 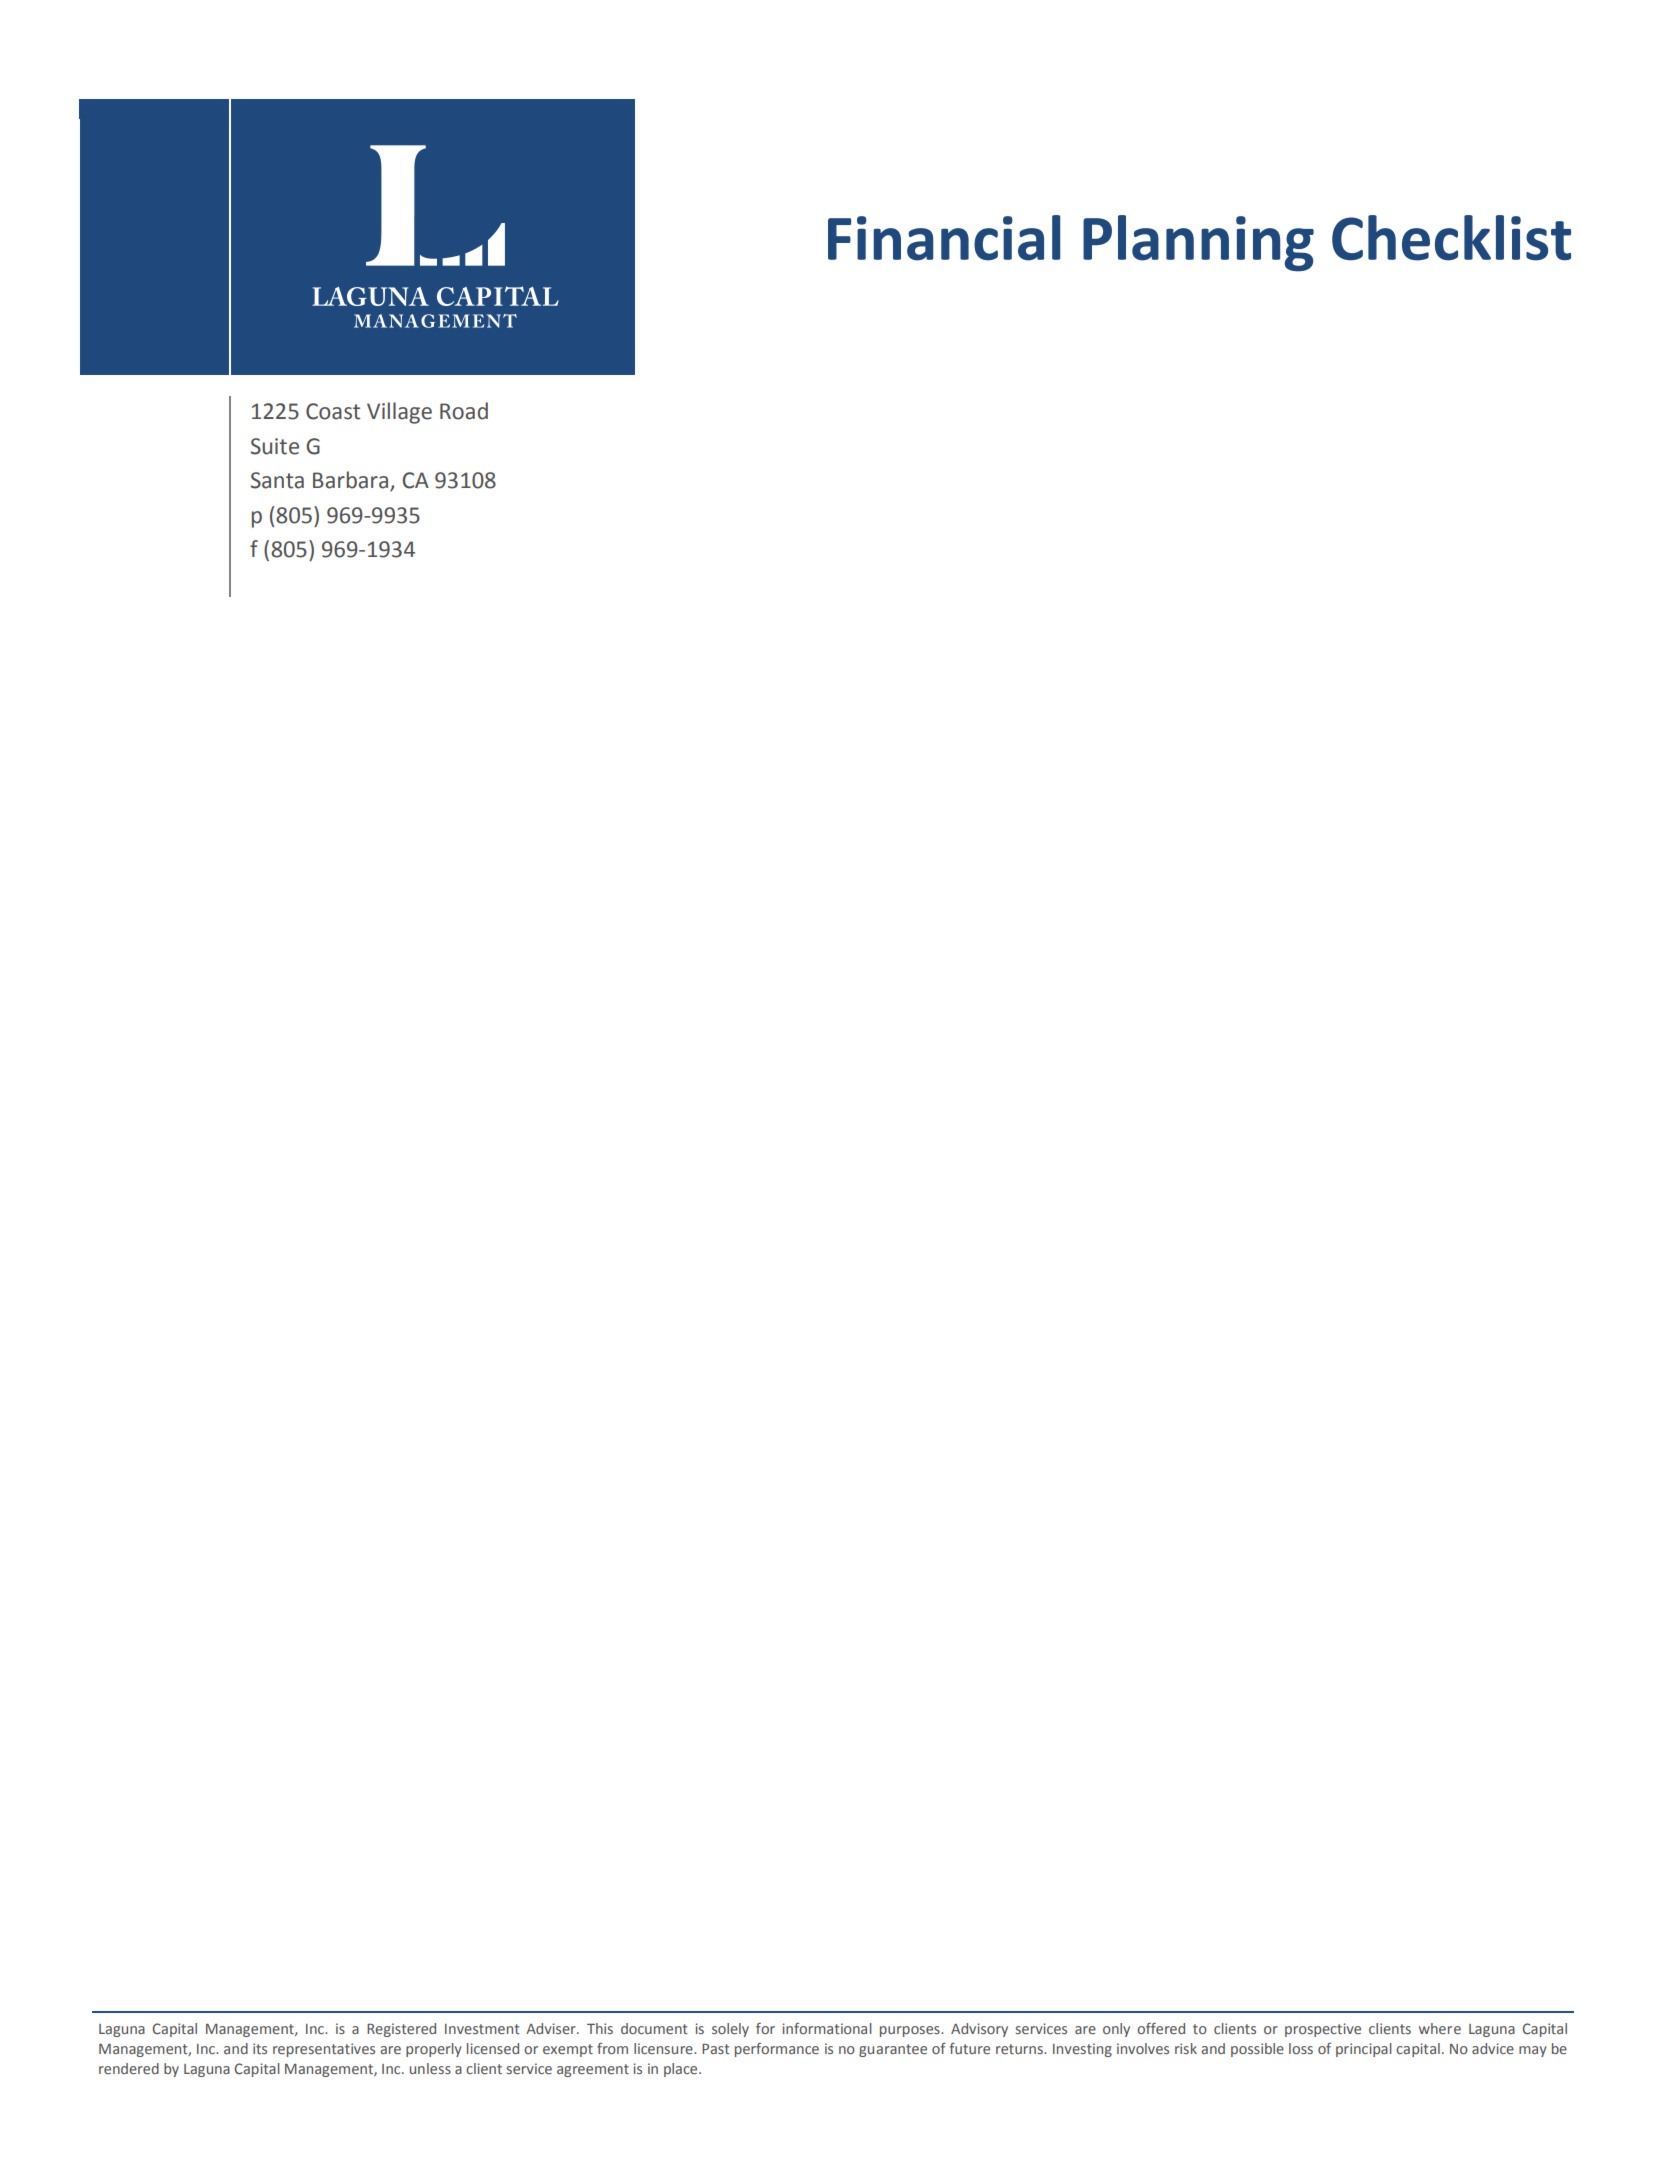 What do you see at coordinates (324, 2050) in the page?
I see `representatives` at bounding box center [324, 2050].
